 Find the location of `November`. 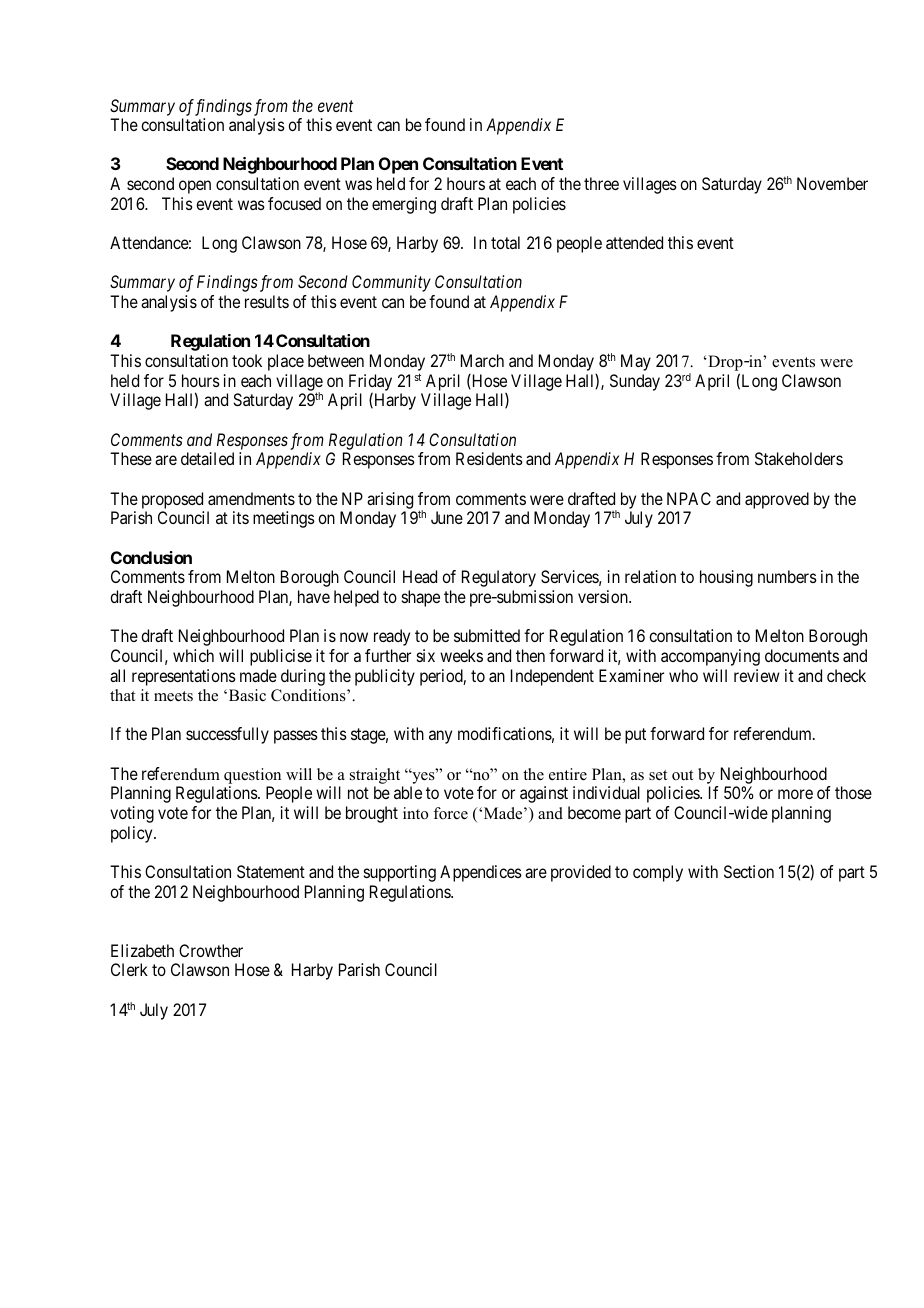

November is located at coordinates (832, 183).
